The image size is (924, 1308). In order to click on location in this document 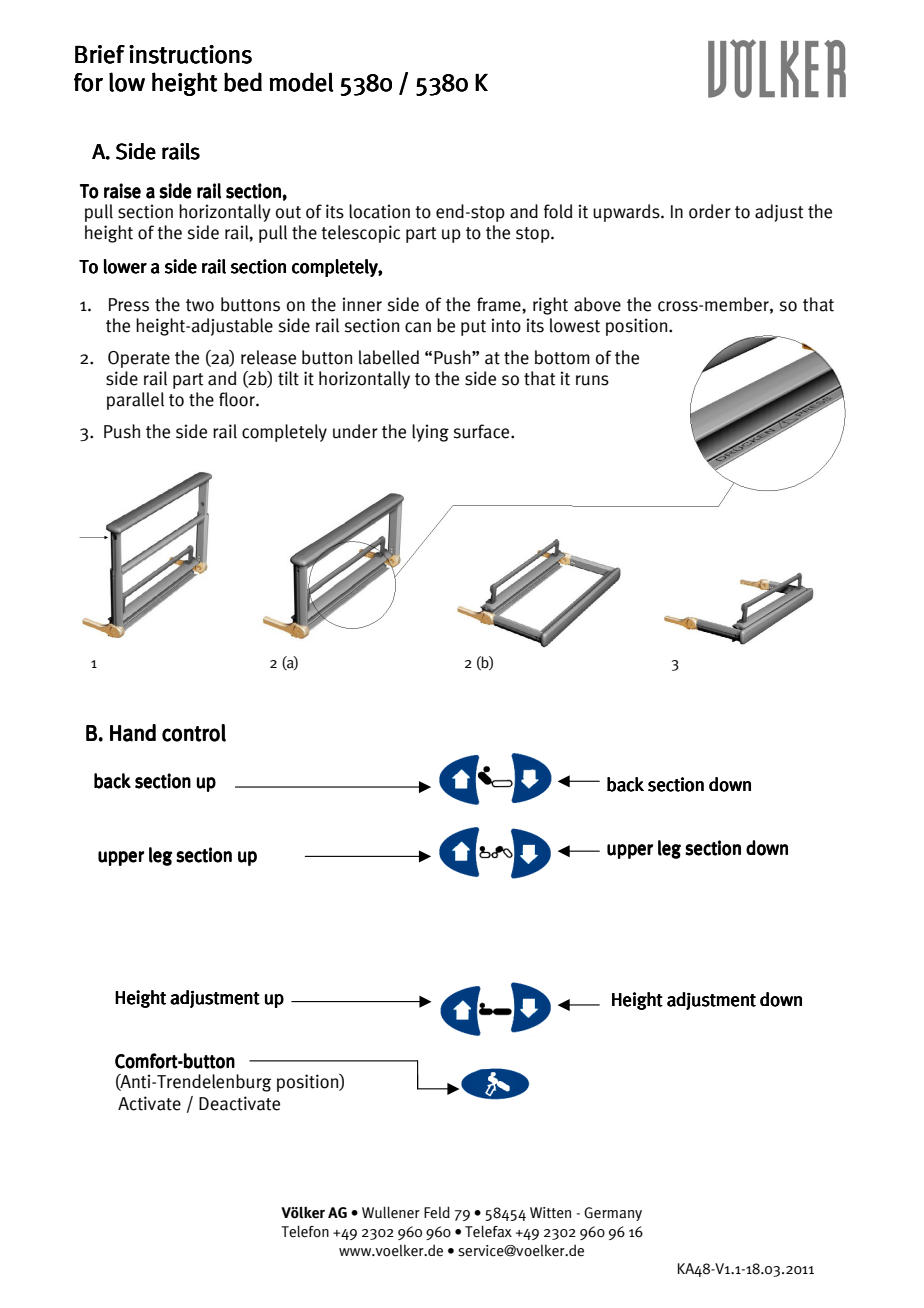, I will do `click(379, 211)`.
